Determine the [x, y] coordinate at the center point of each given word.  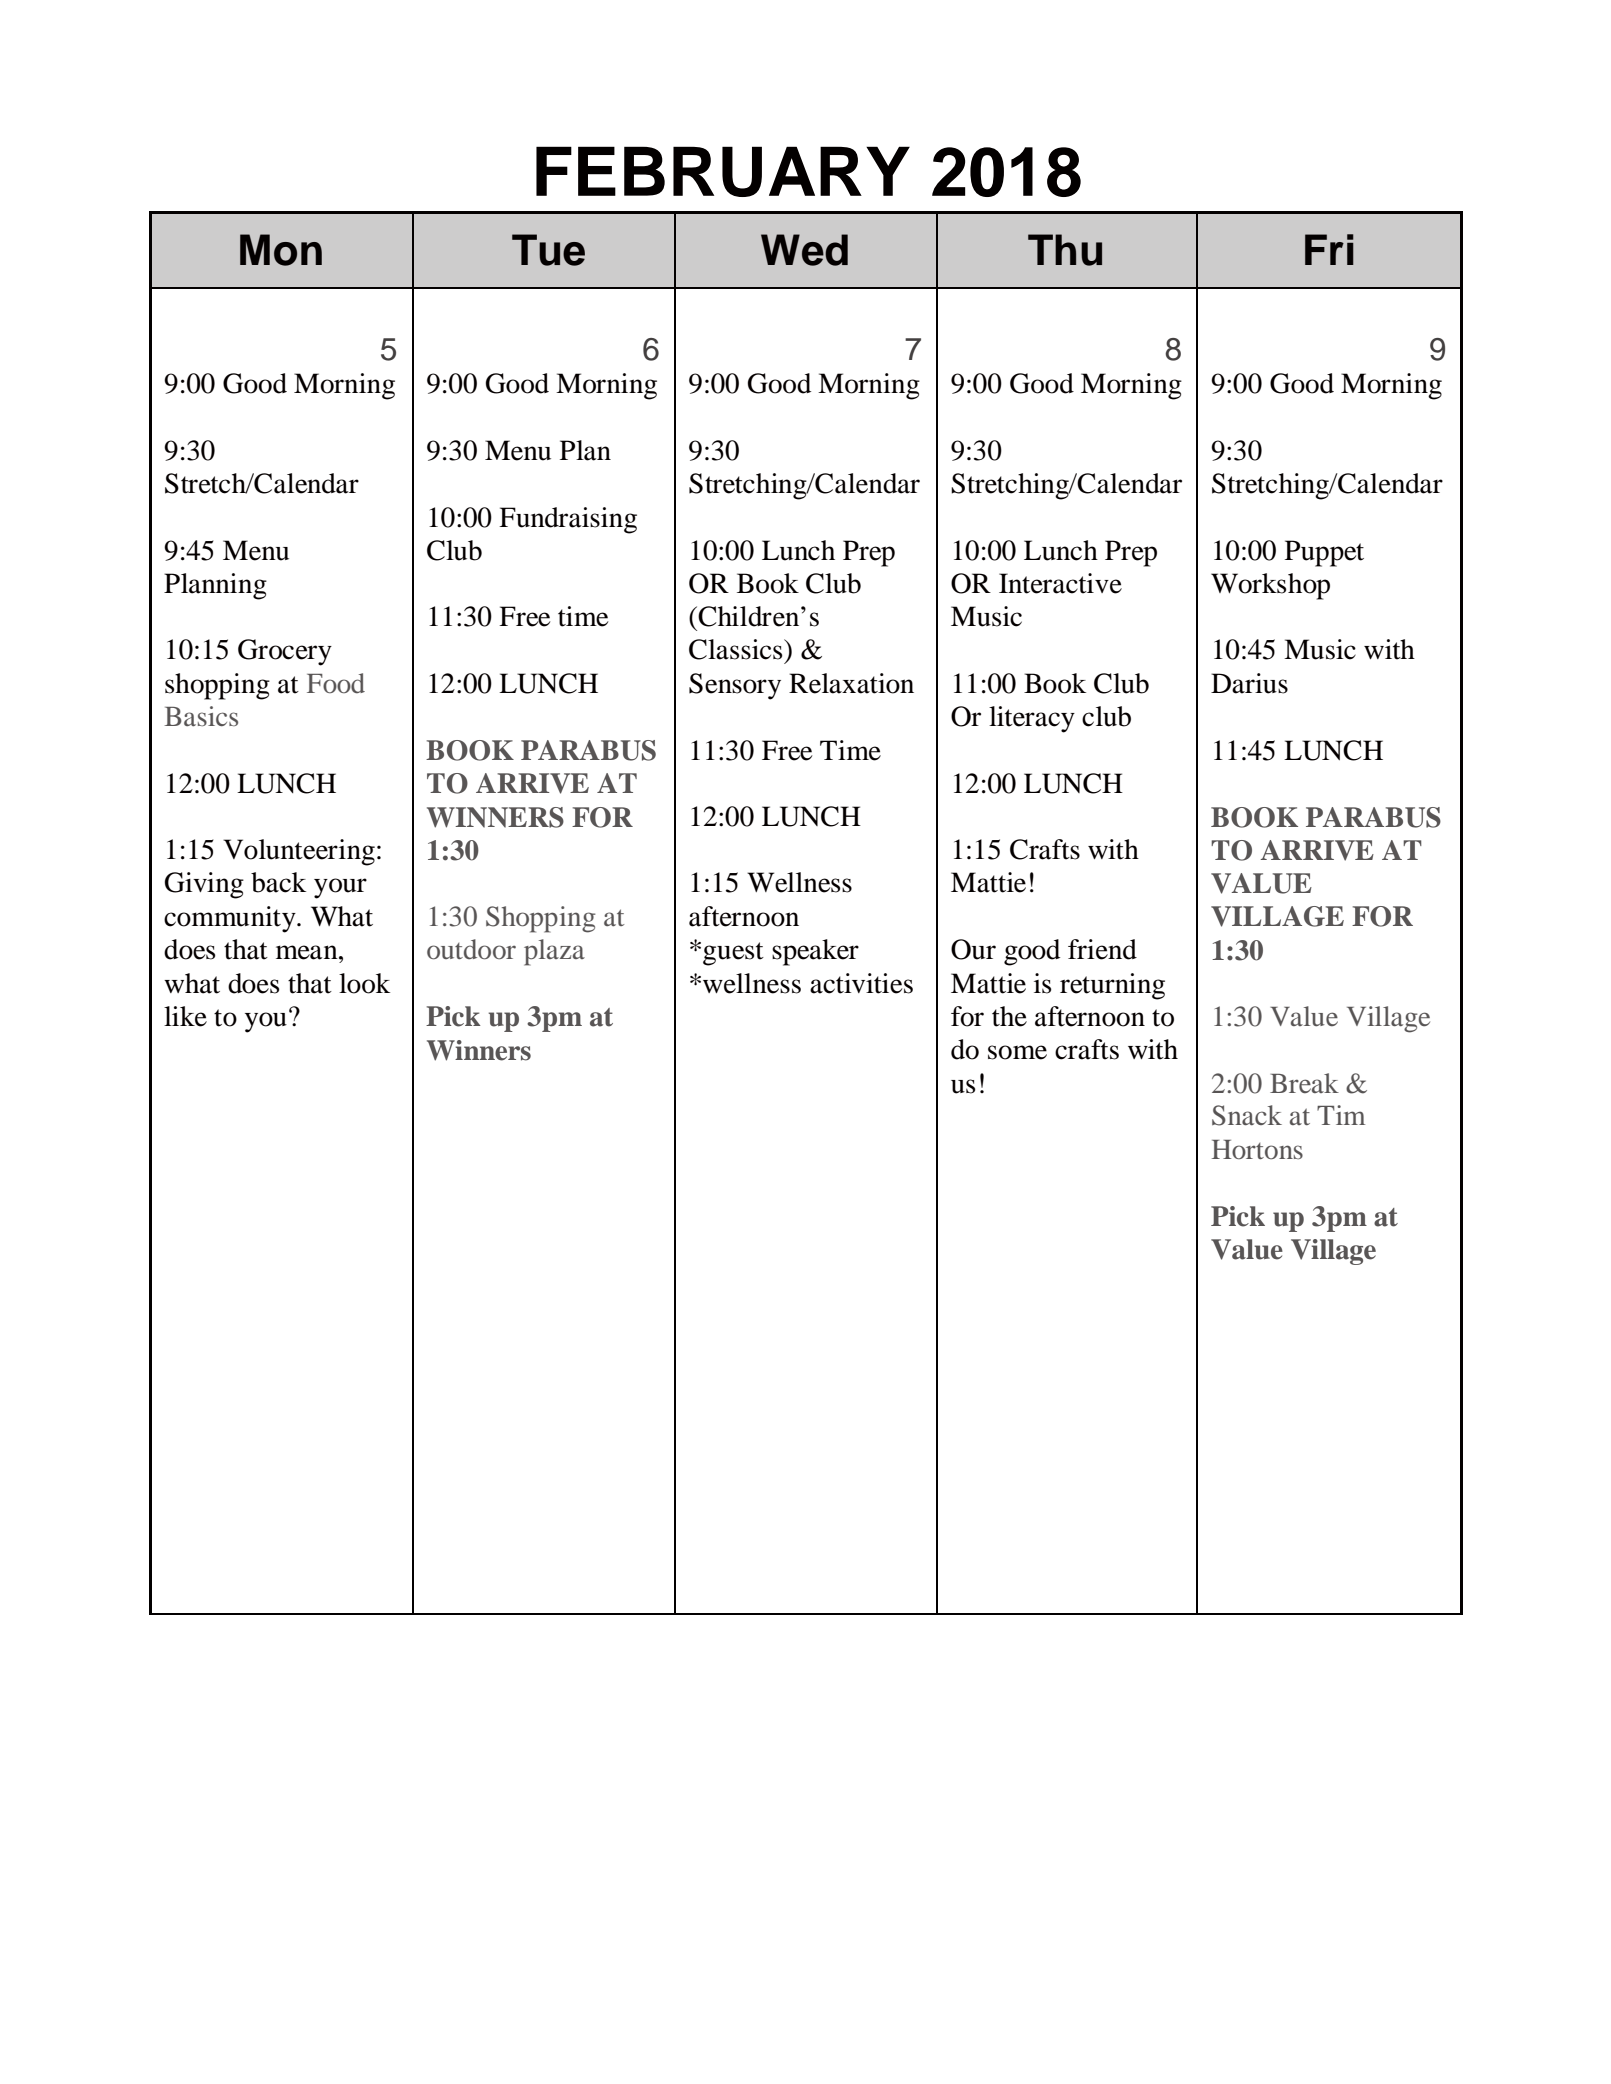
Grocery [285, 652]
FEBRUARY [723, 171]
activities [861, 983]
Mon [281, 250]
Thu [1065, 250]
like [185, 1016]
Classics [737, 649]
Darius [1249, 683]
